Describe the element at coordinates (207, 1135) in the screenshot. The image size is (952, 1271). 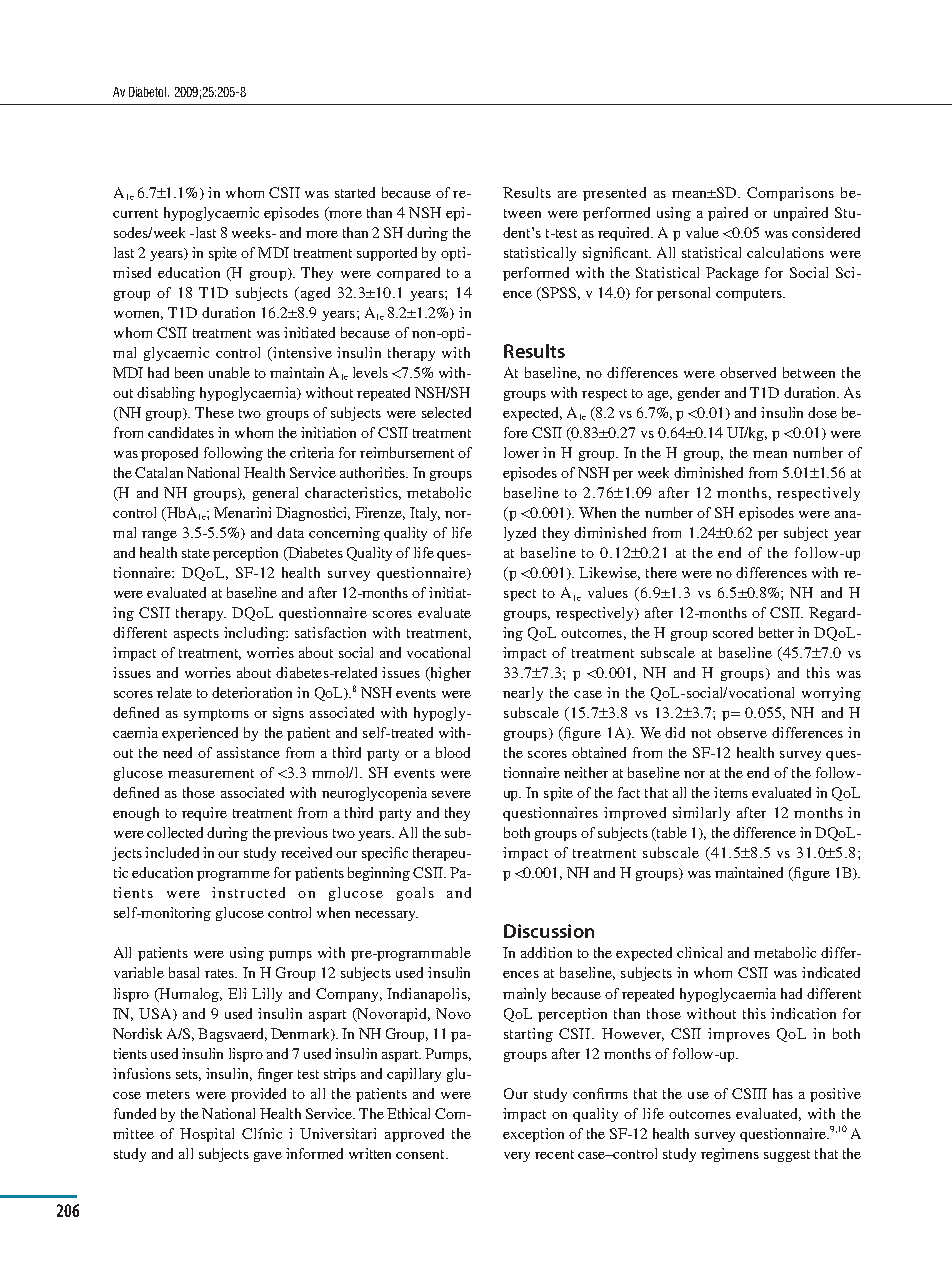
I see `Hospital` at that location.
